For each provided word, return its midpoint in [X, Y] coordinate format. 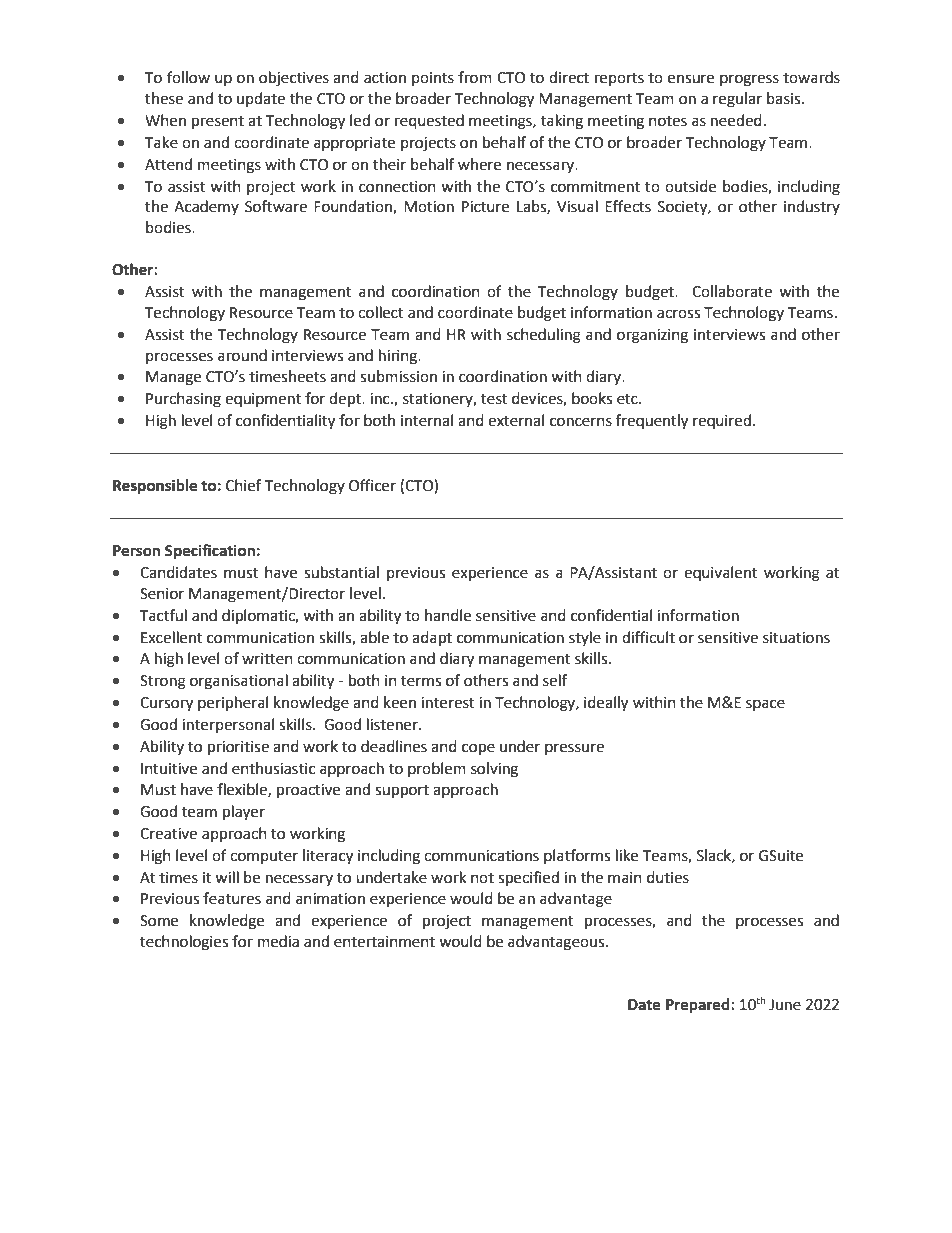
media [278, 941]
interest [448, 703]
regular [737, 100]
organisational [239, 682]
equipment [263, 400]
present [218, 123]
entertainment [384, 942]
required [722, 421]
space [765, 705]
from [475, 77]
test [494, 399]
